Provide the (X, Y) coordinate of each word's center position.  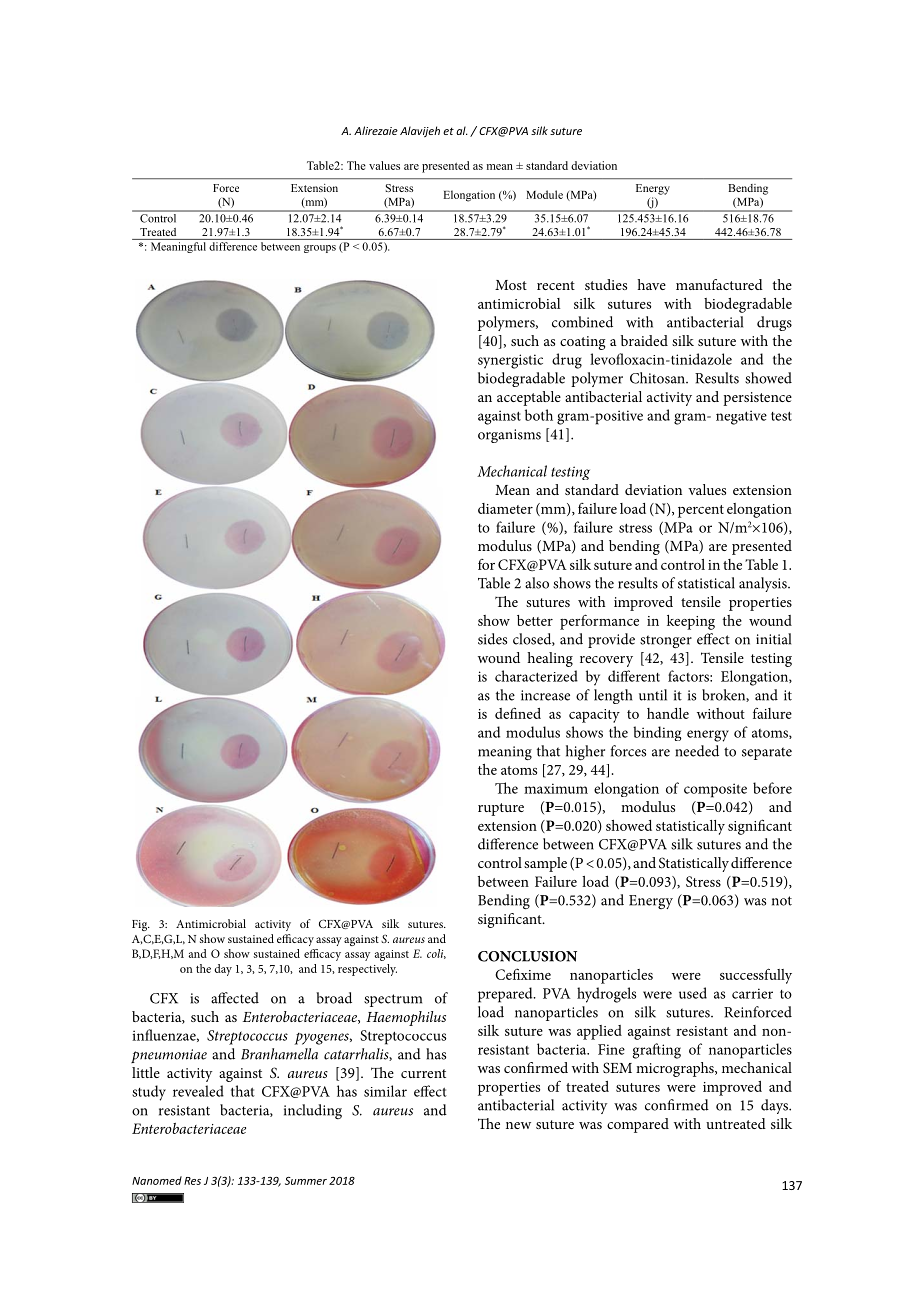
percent (701, 511)
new (518, 1125)
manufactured (719, 284)
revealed (198, 1091)
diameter (505, 508)
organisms (509, 436)
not (782, 901)
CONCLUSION (527, 956)
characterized (536, 676)
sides (492, 639)
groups (320, 249)
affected (235, 998)
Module (544, 194)
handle (668, 713)
